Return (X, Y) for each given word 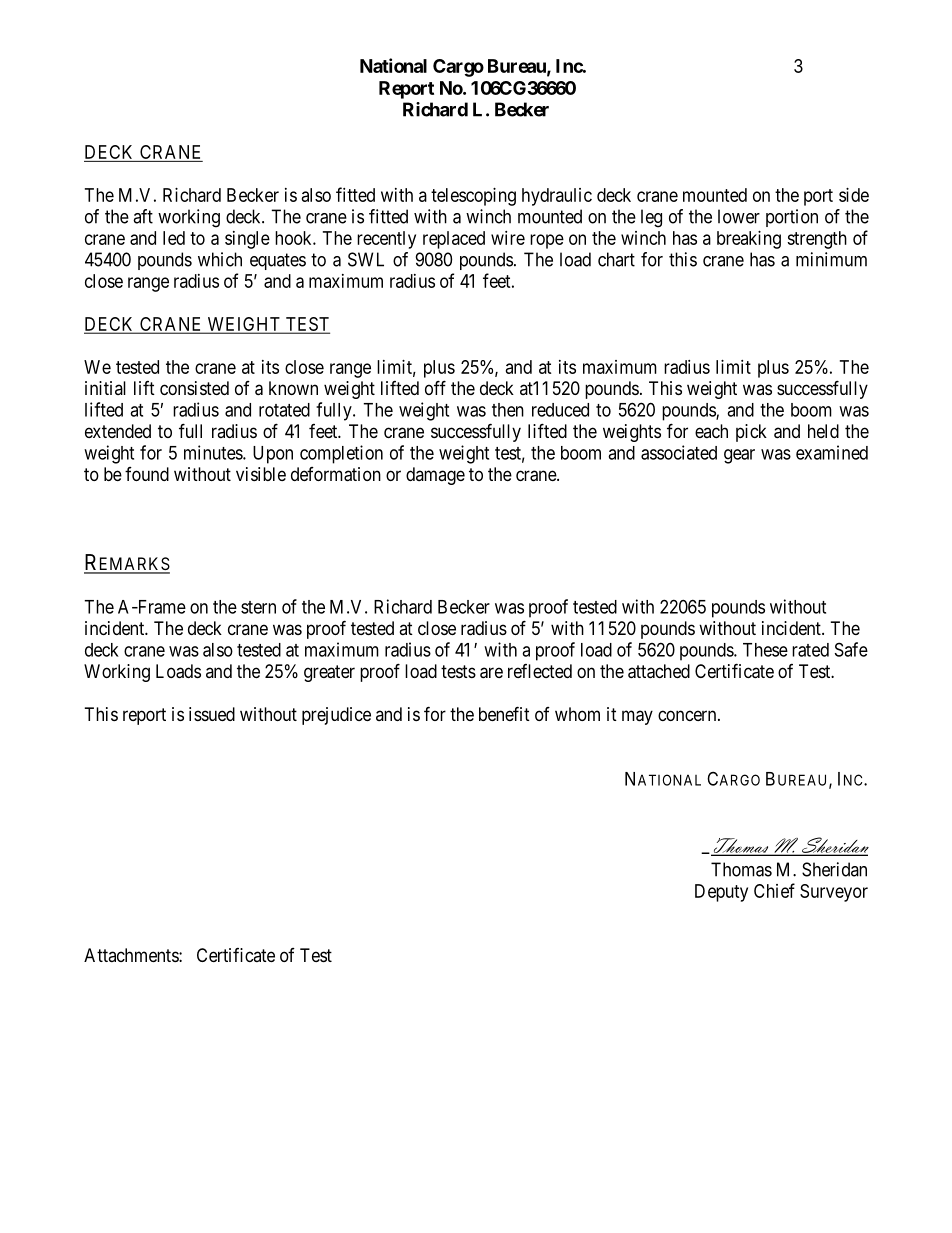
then (508, 410)
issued (212, 714)
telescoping (473, 197)
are (491, 673)
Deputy (721, 893)
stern (258, 607)
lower (739, 216)
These (765, 650)
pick (751, 433)
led (174, 238)
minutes (214, 452)
